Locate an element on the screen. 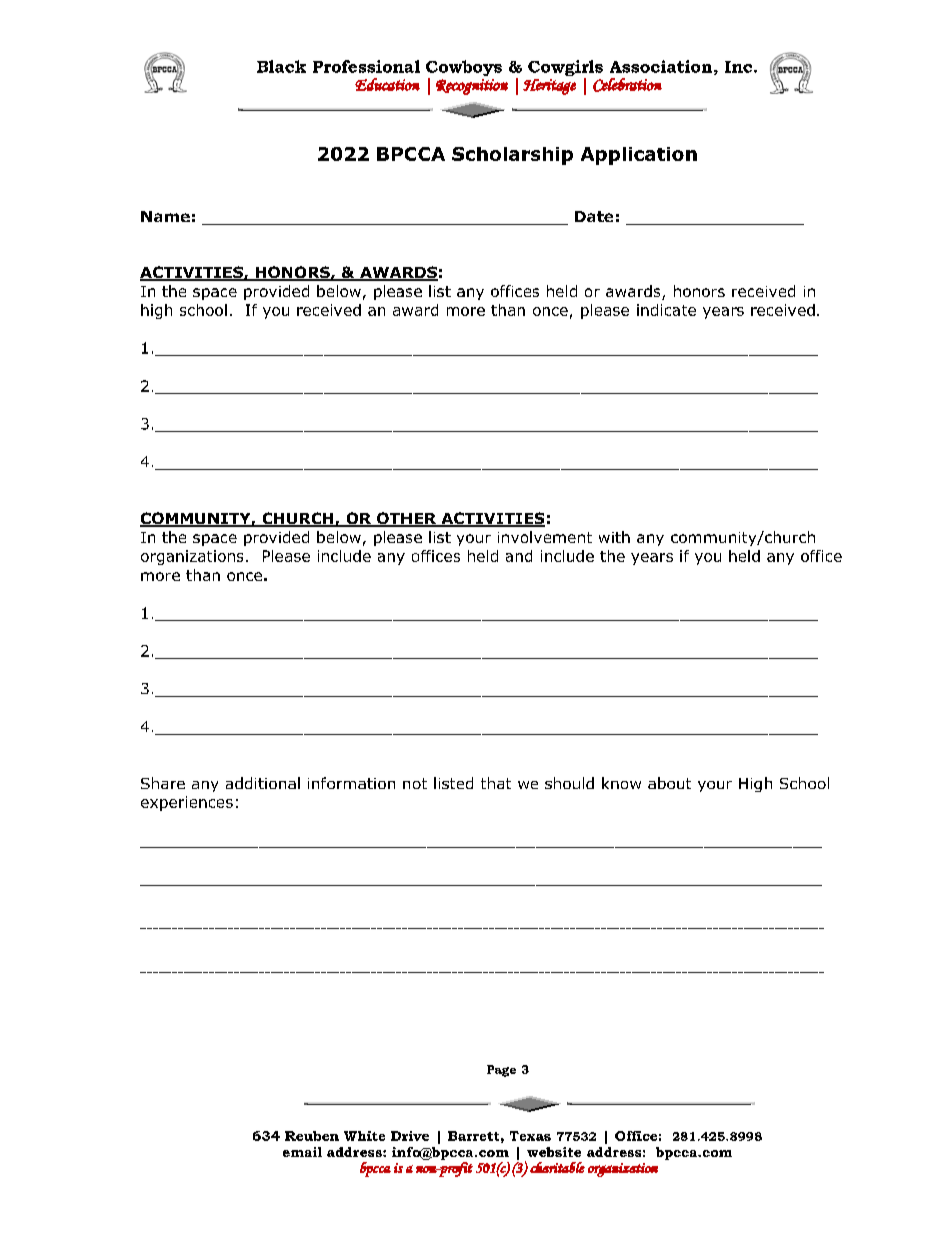 The image size is (952, 1233). and is located at coordinates (519, 556).
